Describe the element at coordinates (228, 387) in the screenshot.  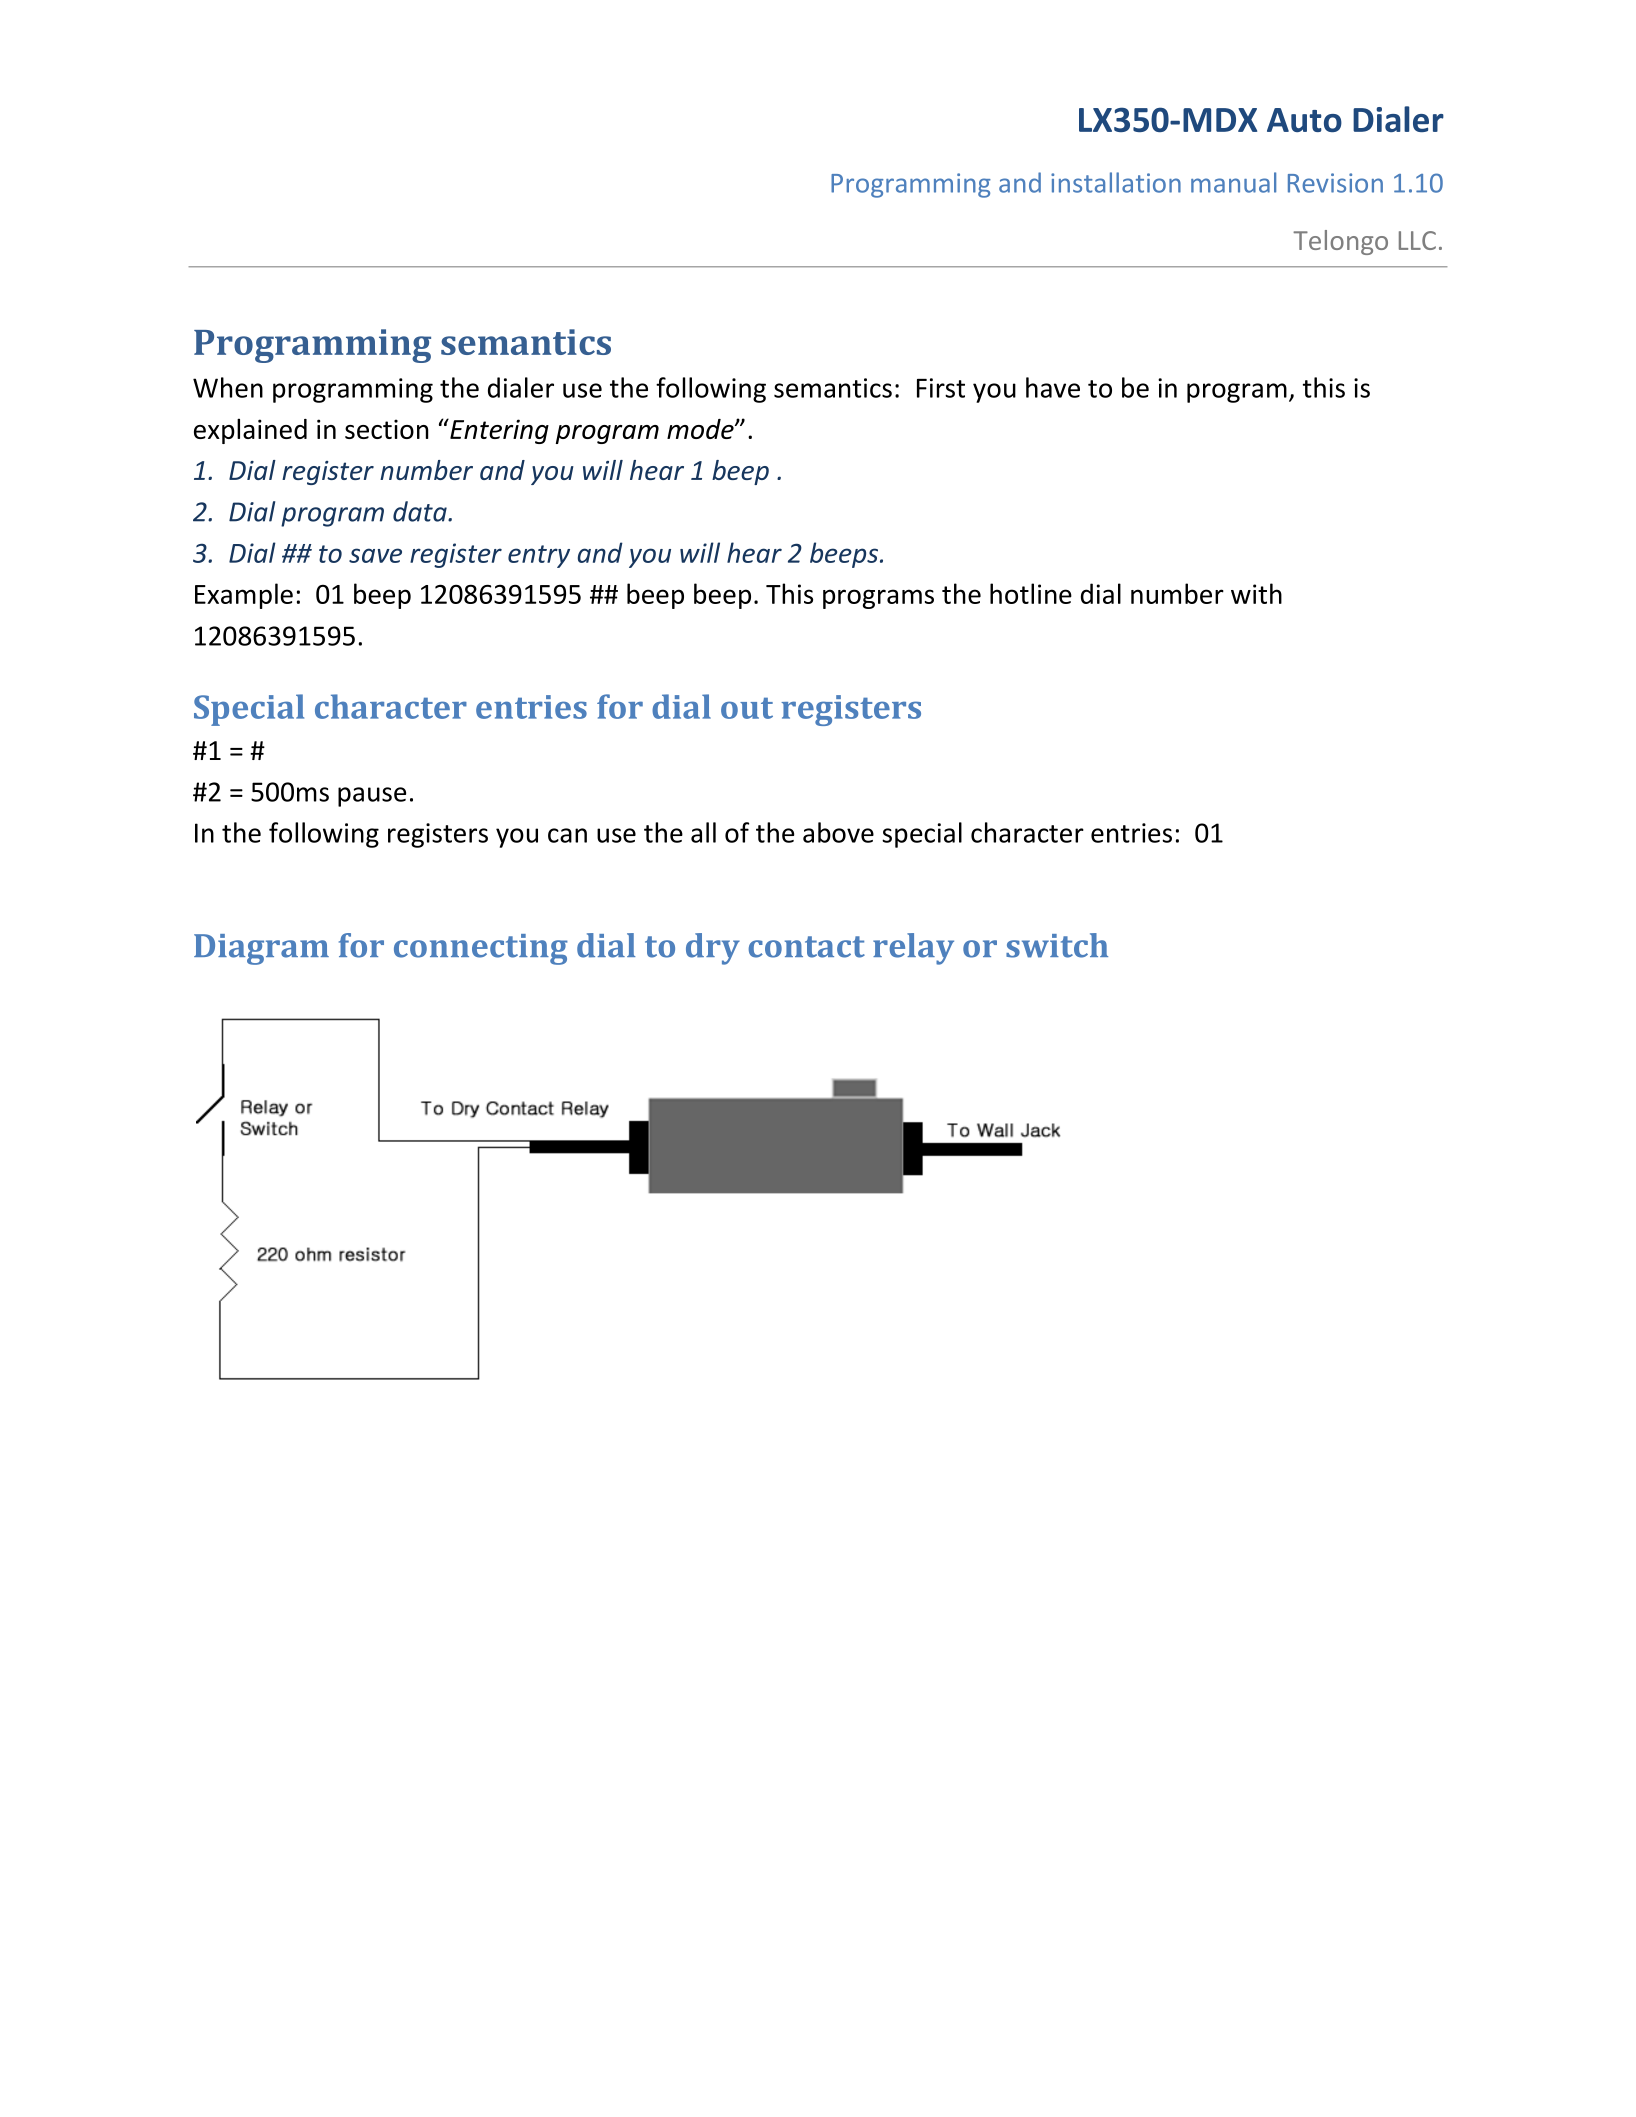
I see `When` at that location.
